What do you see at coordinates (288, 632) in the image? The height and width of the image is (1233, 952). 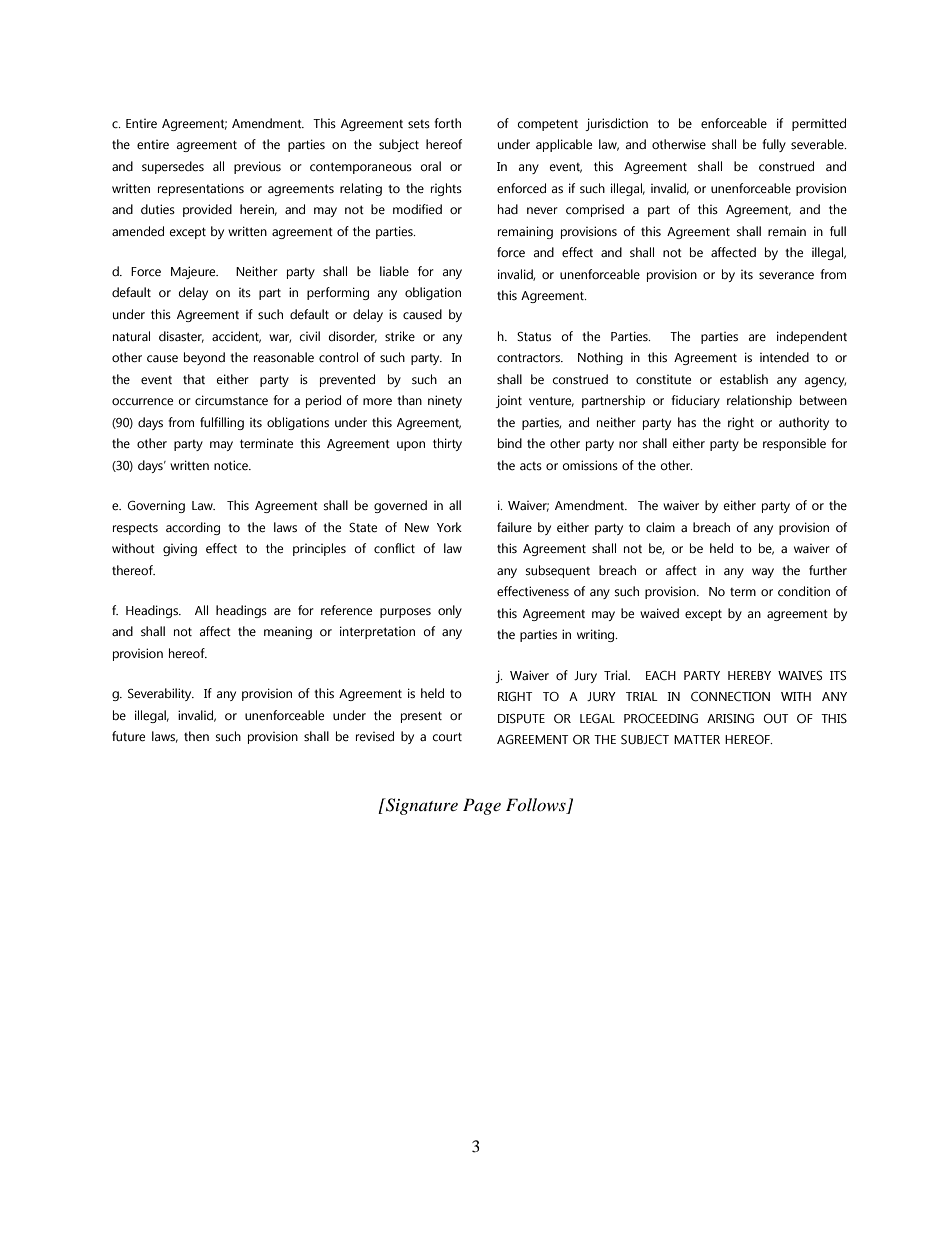 I see `meaning` at bounding box center [288, 632].
